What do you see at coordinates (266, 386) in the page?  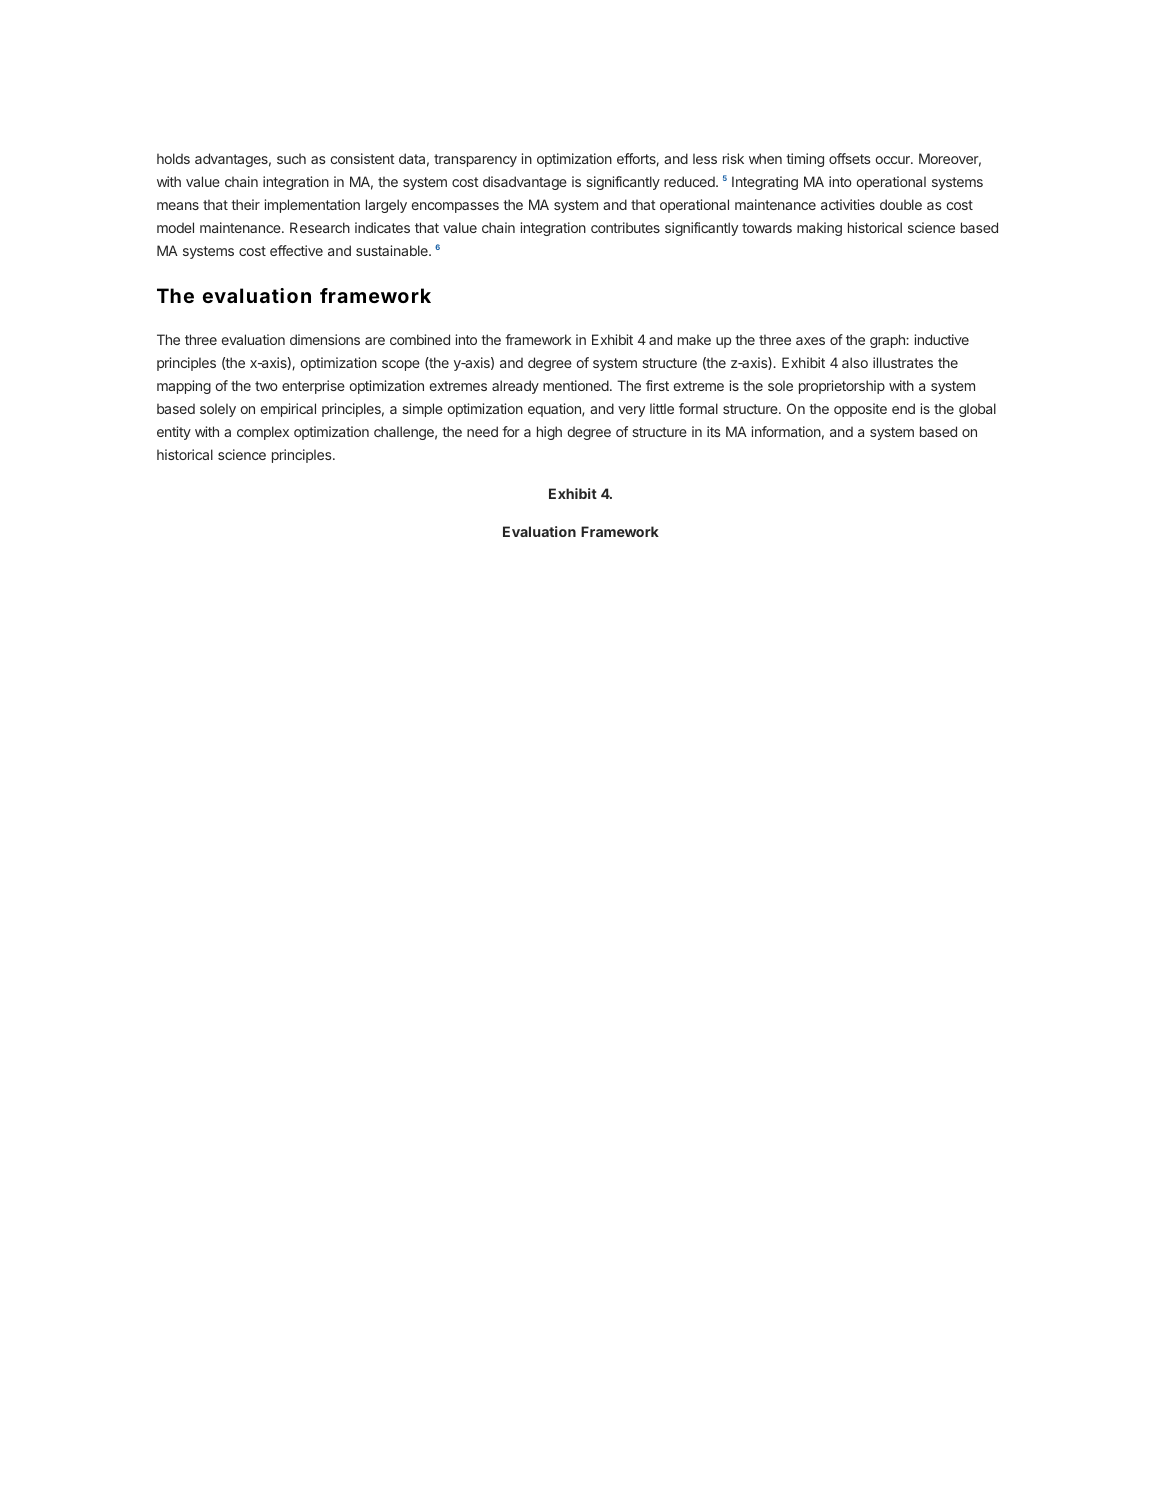 I see `two` at bounding box center [266, 386].
